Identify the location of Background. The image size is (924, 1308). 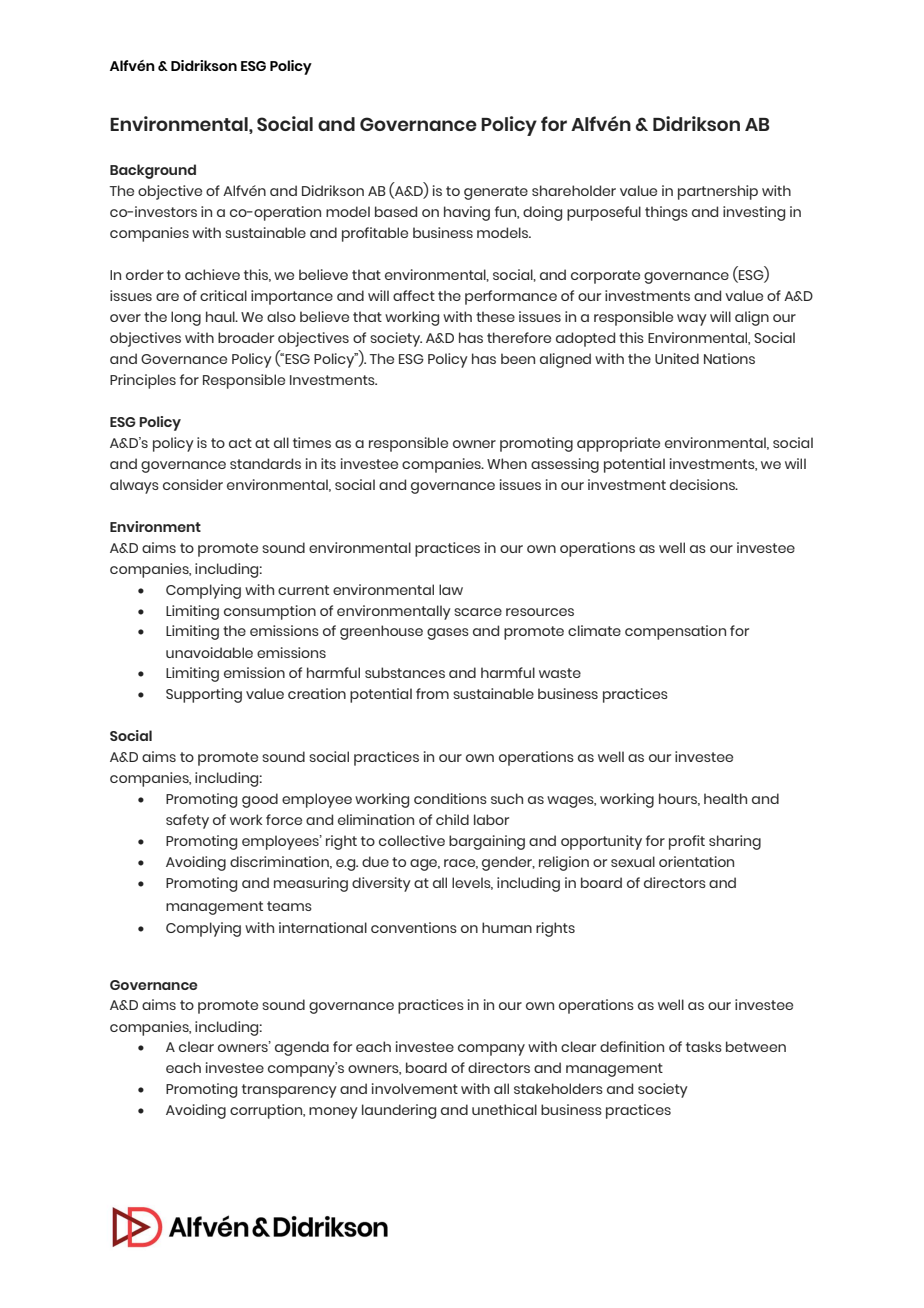
(153, 171).
